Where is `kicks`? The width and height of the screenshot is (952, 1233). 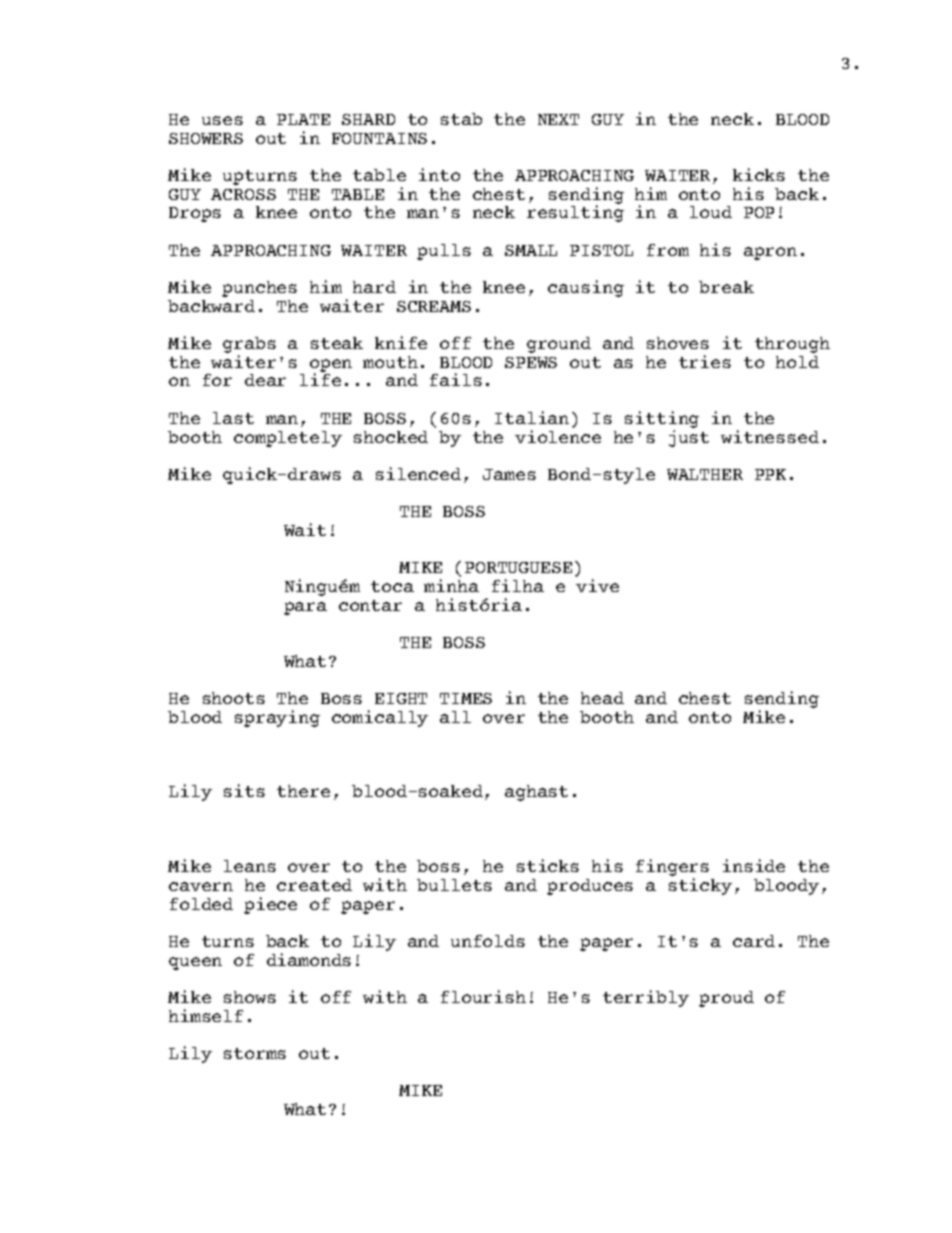
kicks is located at coordinates (759, 174).
